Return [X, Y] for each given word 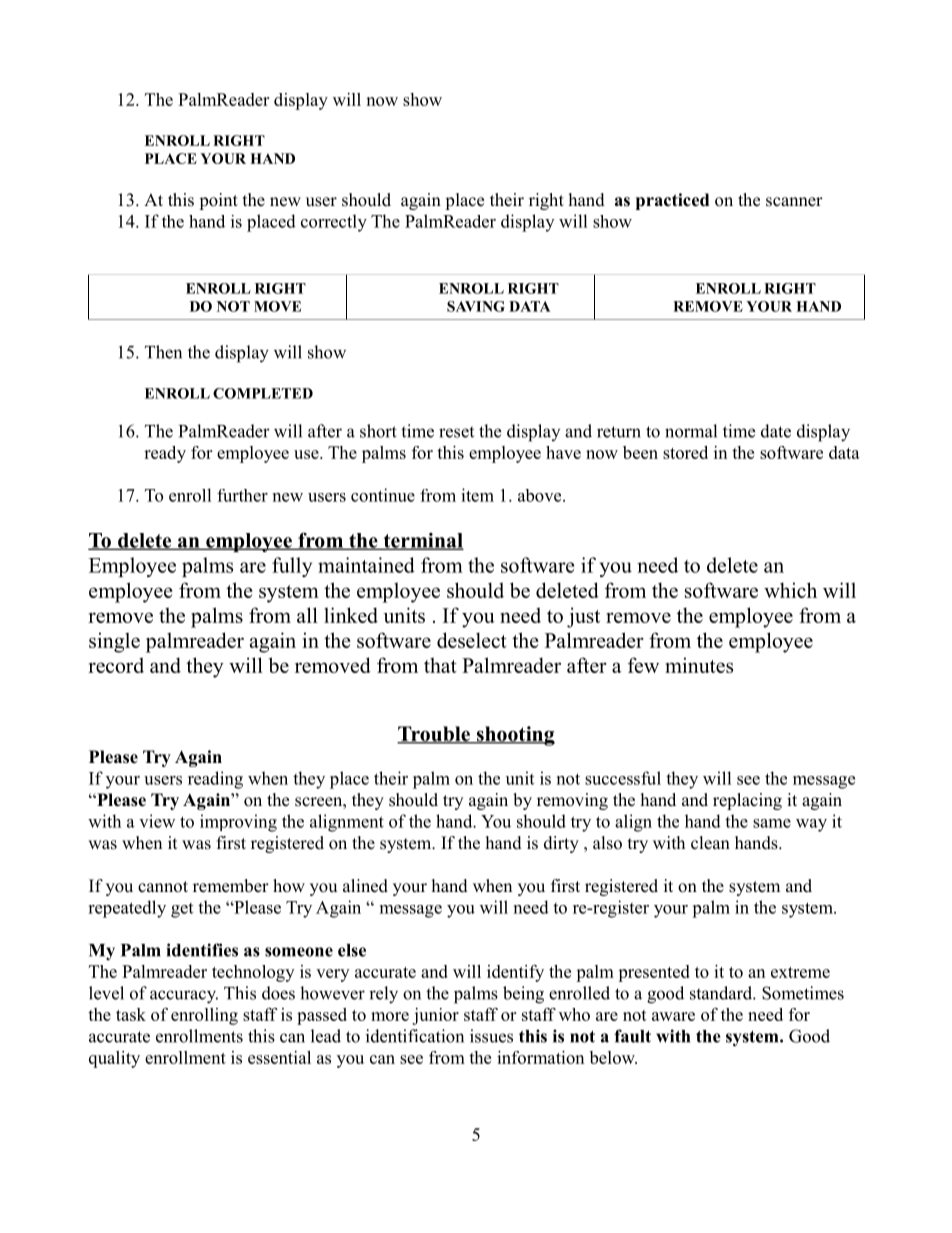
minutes [699, 665]
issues [491, 1036]
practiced [672, 201]
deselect [472, 640]
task [131, 1014]
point [218, 201]
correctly [334, 223]
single [114, 642]
